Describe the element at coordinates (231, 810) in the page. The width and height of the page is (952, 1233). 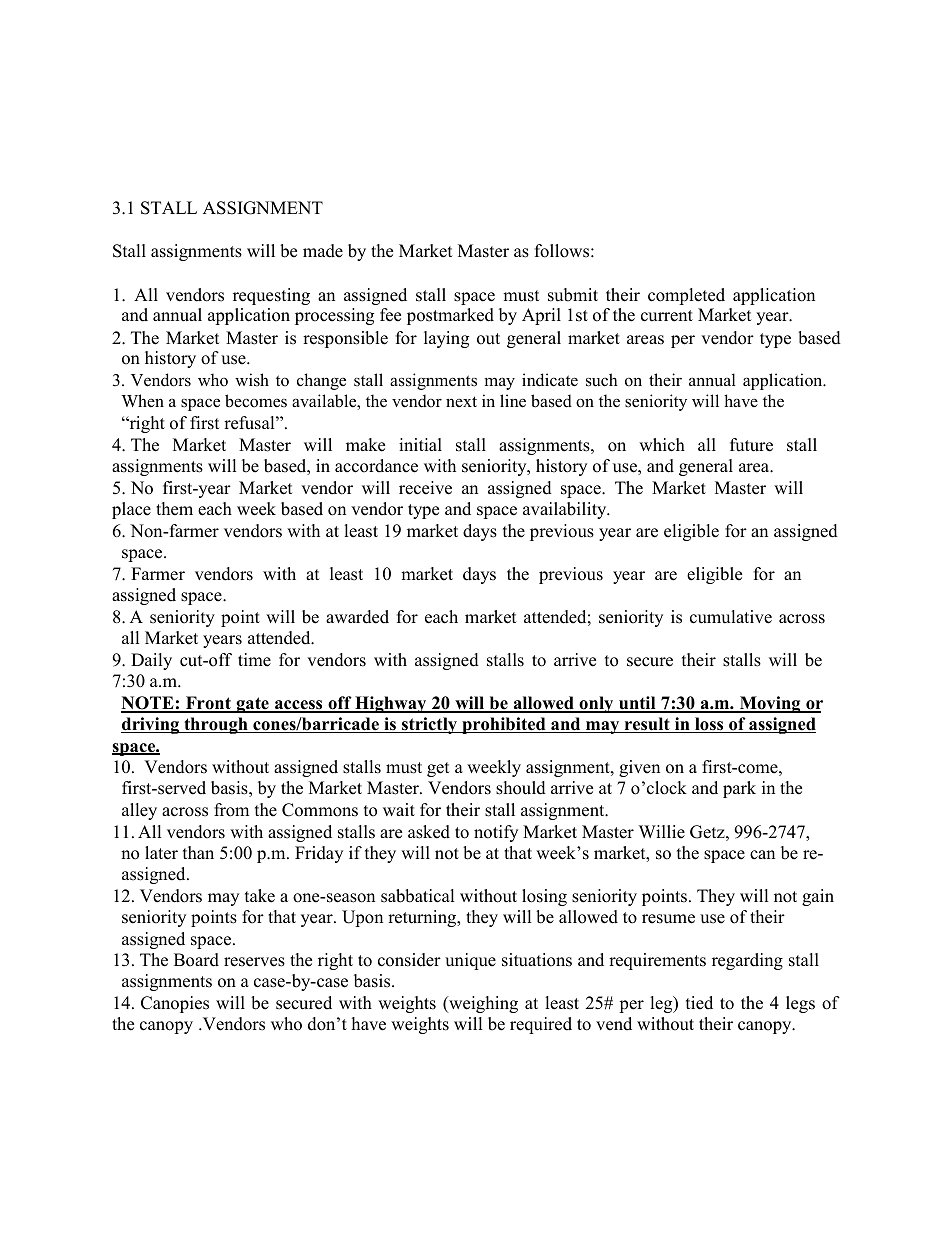
I see `from` at that location.
